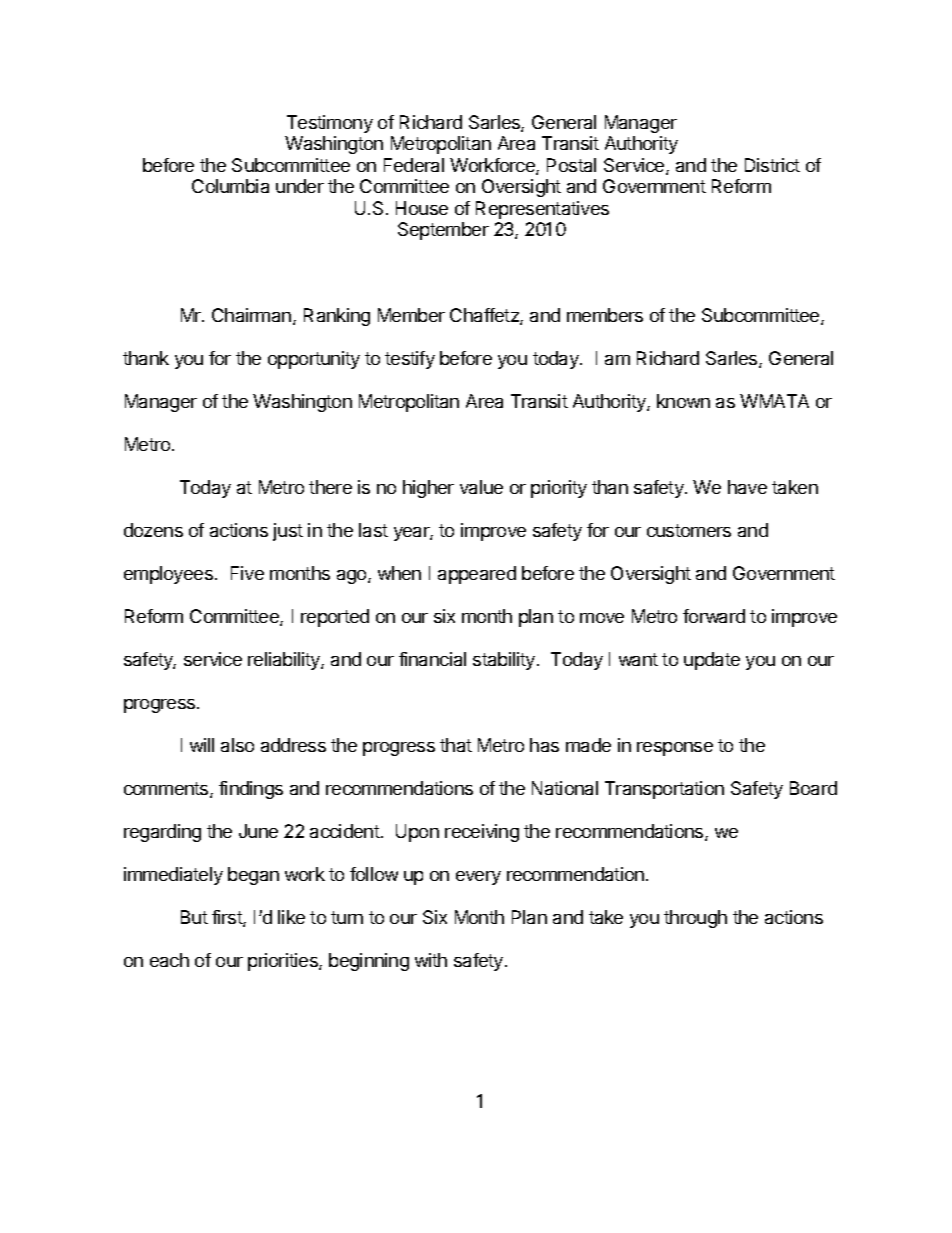  Describe the element at coordinates (237, 745) in the screenshot. I see `also` at that location.
